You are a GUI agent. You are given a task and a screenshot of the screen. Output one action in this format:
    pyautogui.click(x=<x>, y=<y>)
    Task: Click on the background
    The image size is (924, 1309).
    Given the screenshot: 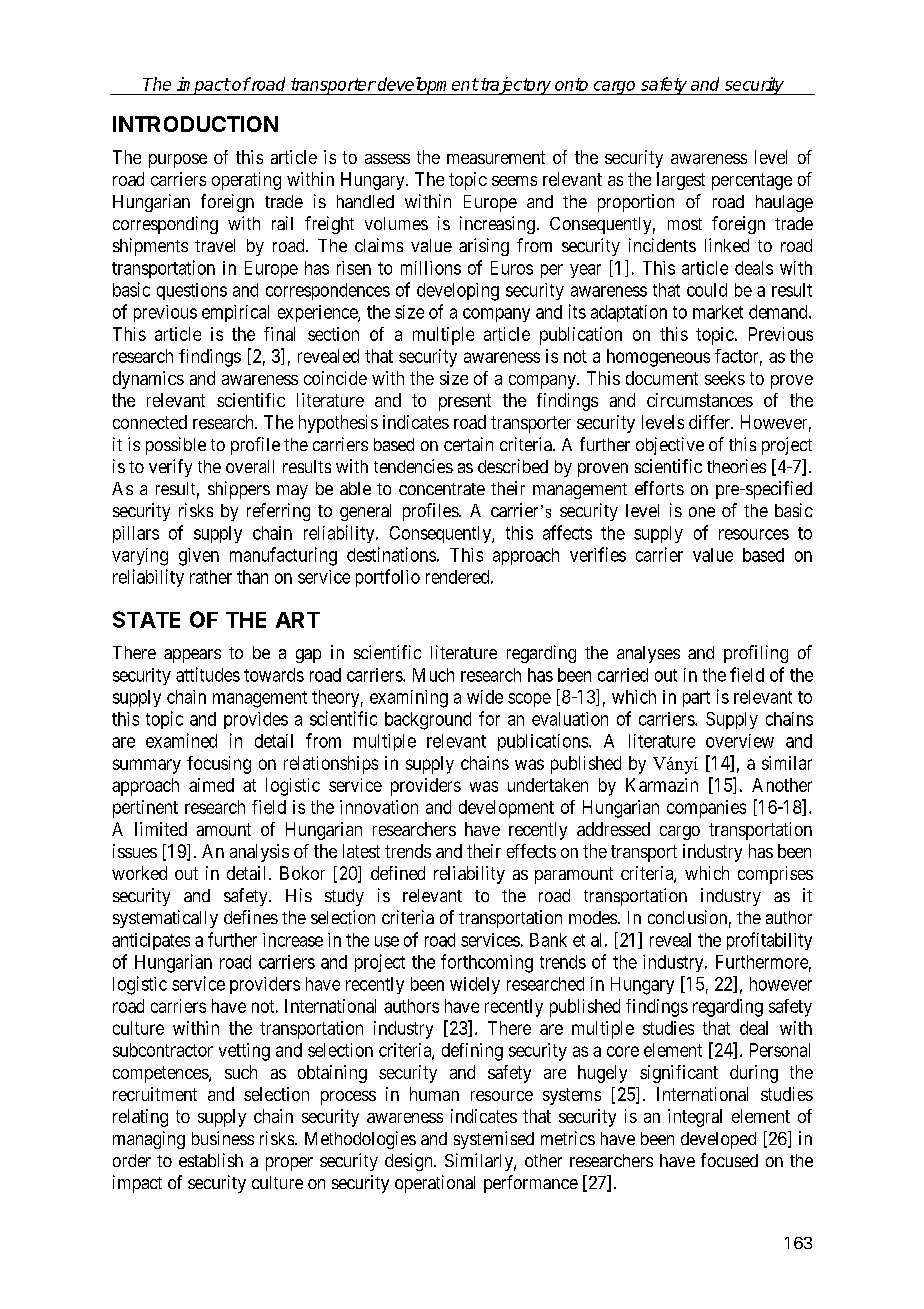 What is the action you would take?
    pyautogui.click(x=428, y=721)
